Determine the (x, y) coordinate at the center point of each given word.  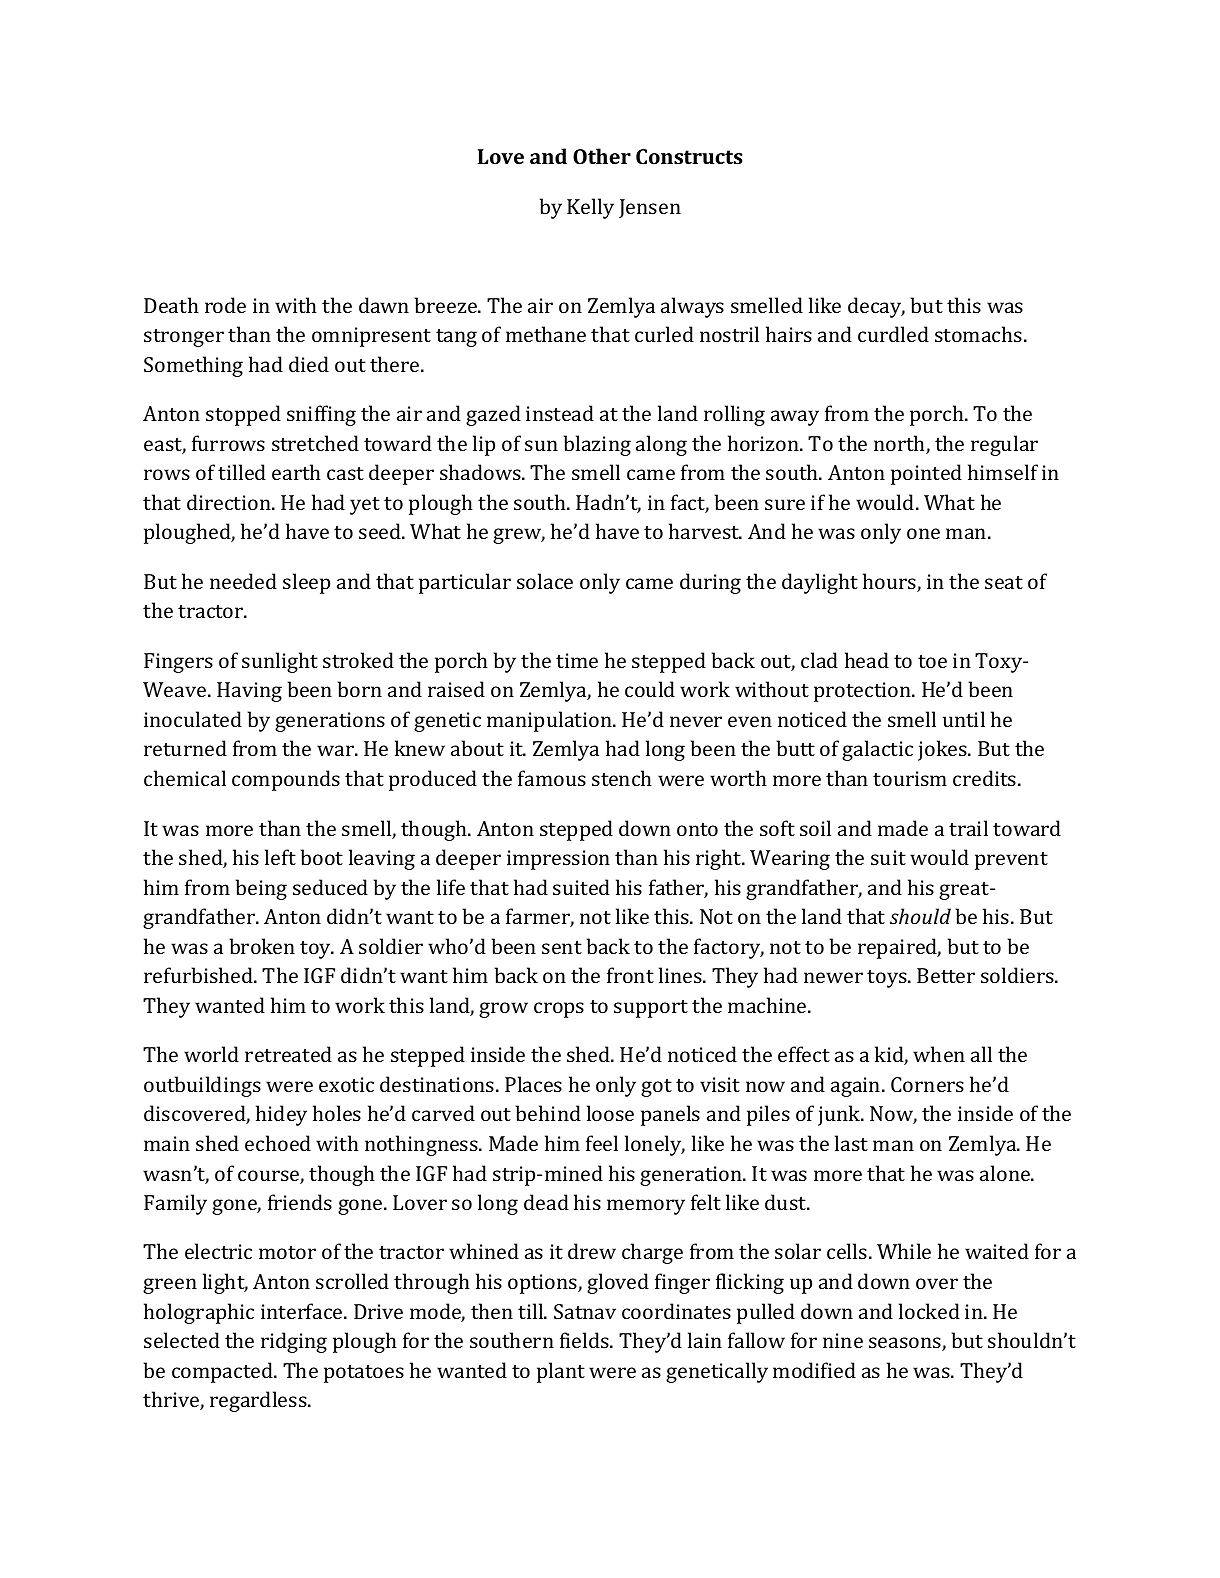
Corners (927, 1084)
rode (225, 305)
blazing (597, 445)
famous (552, 778)
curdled (893, 334)
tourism (910, 778)
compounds (286, 780)
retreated (288, 1054)
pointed (926, 474)
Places (533, 1084)
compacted (223, 1372)
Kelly (590, 208)
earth (296, 472)
